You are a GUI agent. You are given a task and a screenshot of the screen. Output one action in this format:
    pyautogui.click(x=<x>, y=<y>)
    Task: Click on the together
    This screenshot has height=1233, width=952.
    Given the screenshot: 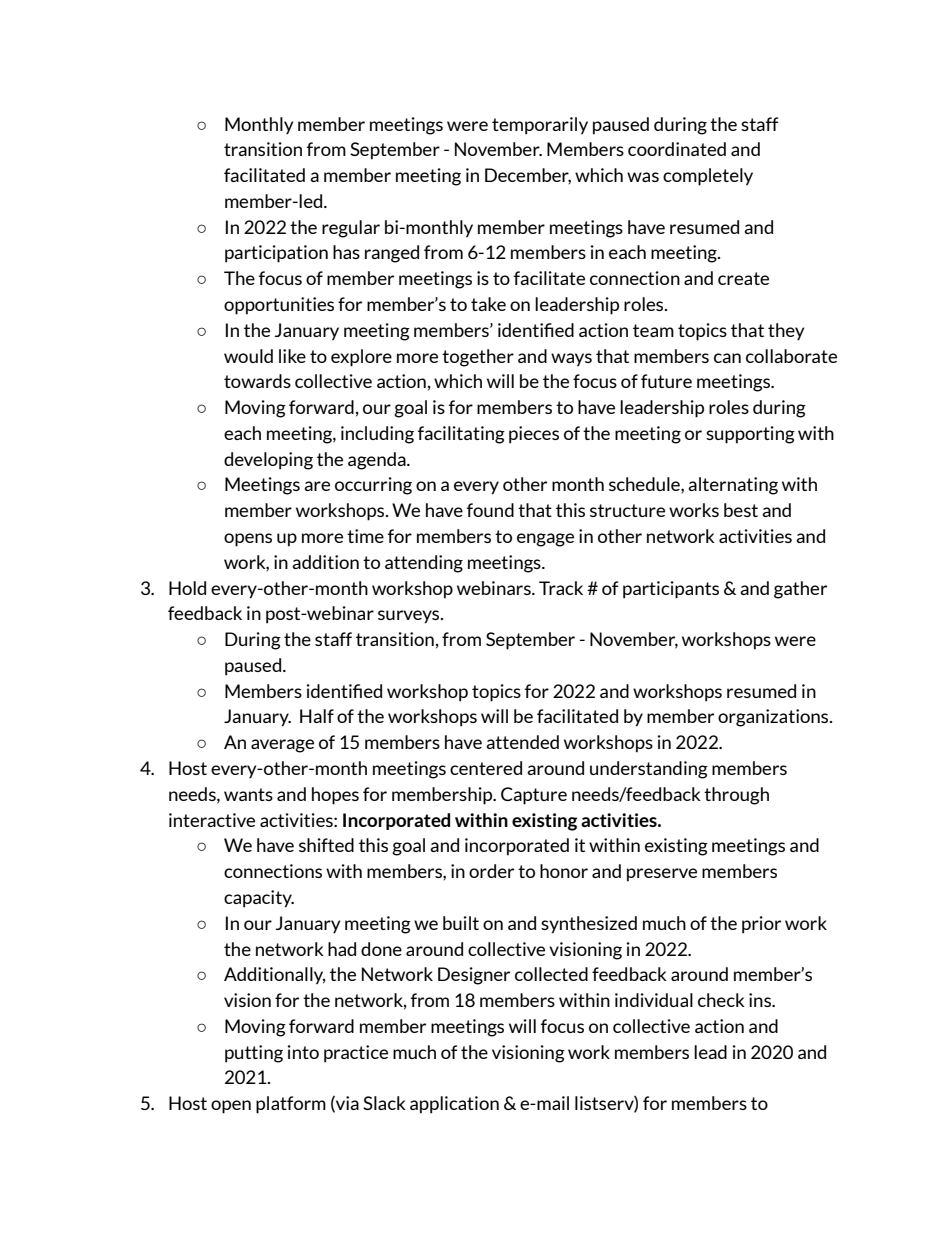 What is the action you would take?
    pyautogui.click(x=478, y=358)
